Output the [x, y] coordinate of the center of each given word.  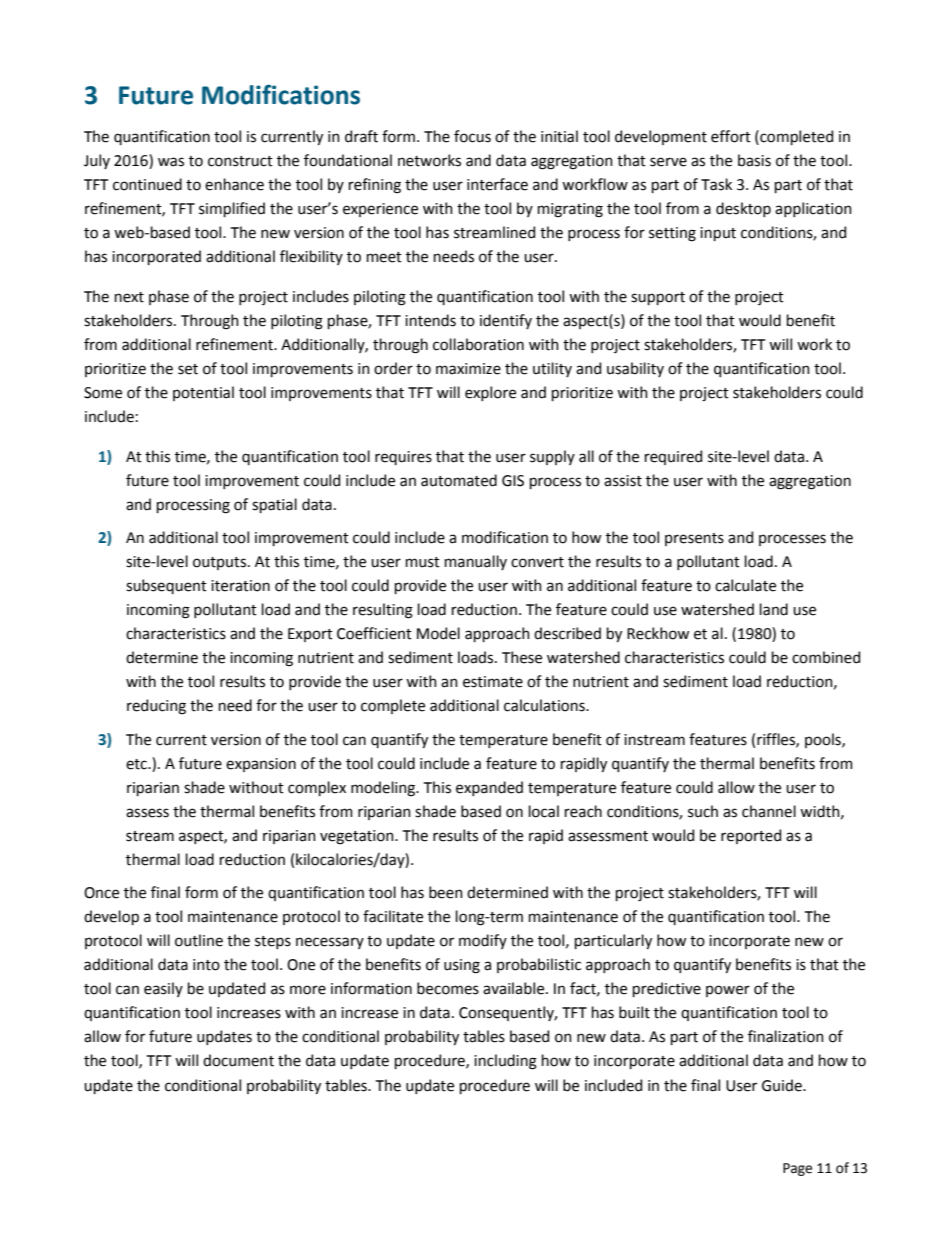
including [505, 1062]
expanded [489, 788]
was [171, 162]
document [238, 1060]
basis [754, 160]
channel [769, 811]
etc [137, 764]
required [673, 457]
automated [459, 480]
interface [497, 184]
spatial [274, 505]
